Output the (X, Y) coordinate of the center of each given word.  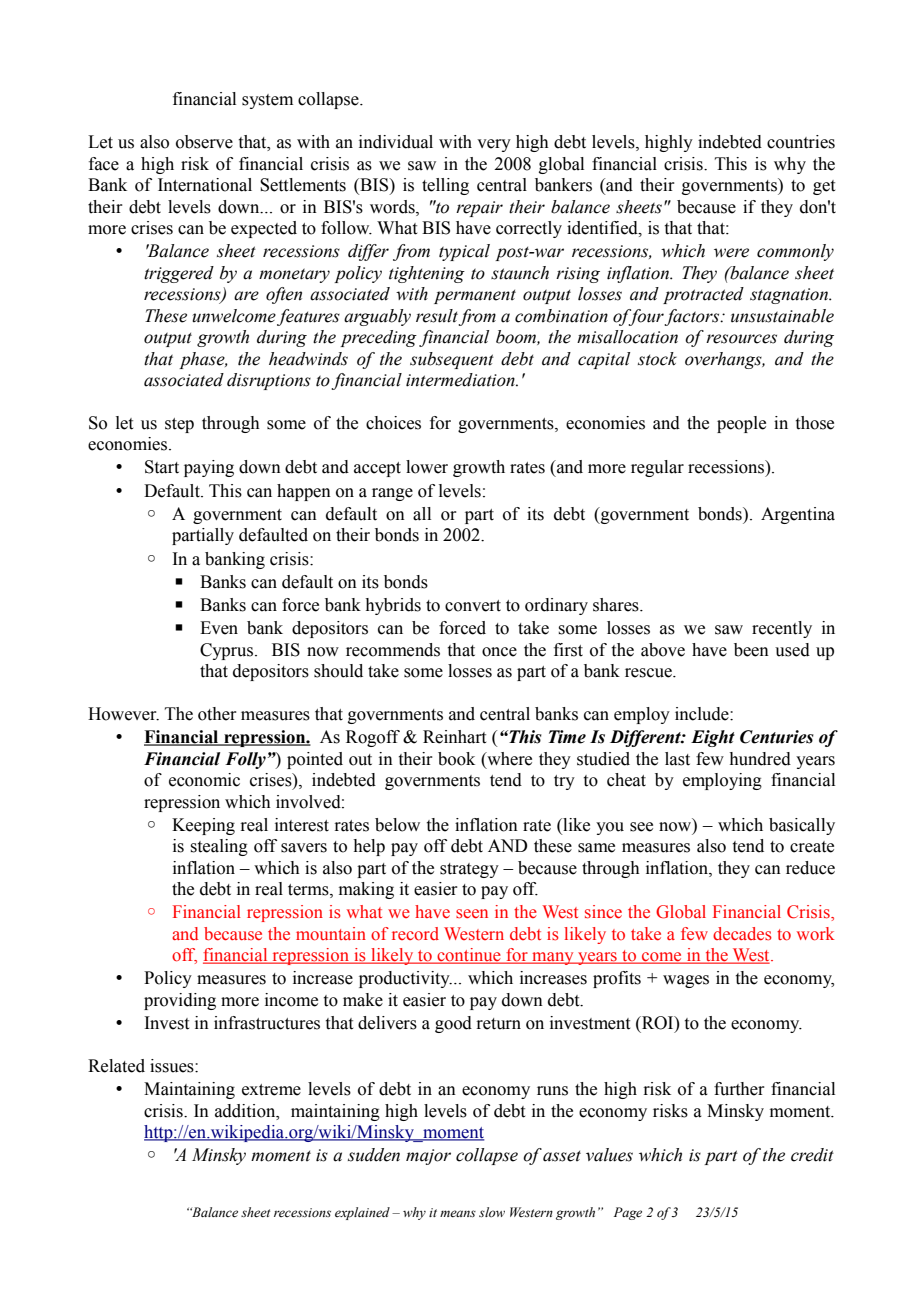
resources (741, 339)
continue (469, 956)
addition (246, 1111)
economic (204, 780)
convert (473, 606)
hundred (760, 759)
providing (180, 1001)
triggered (179, 274)
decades (742, 934)
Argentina (798, 515)
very (494, 145)
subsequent (452, 360)
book (456, 759)
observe (204, 142)
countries (801, 142)
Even (219, 628)
